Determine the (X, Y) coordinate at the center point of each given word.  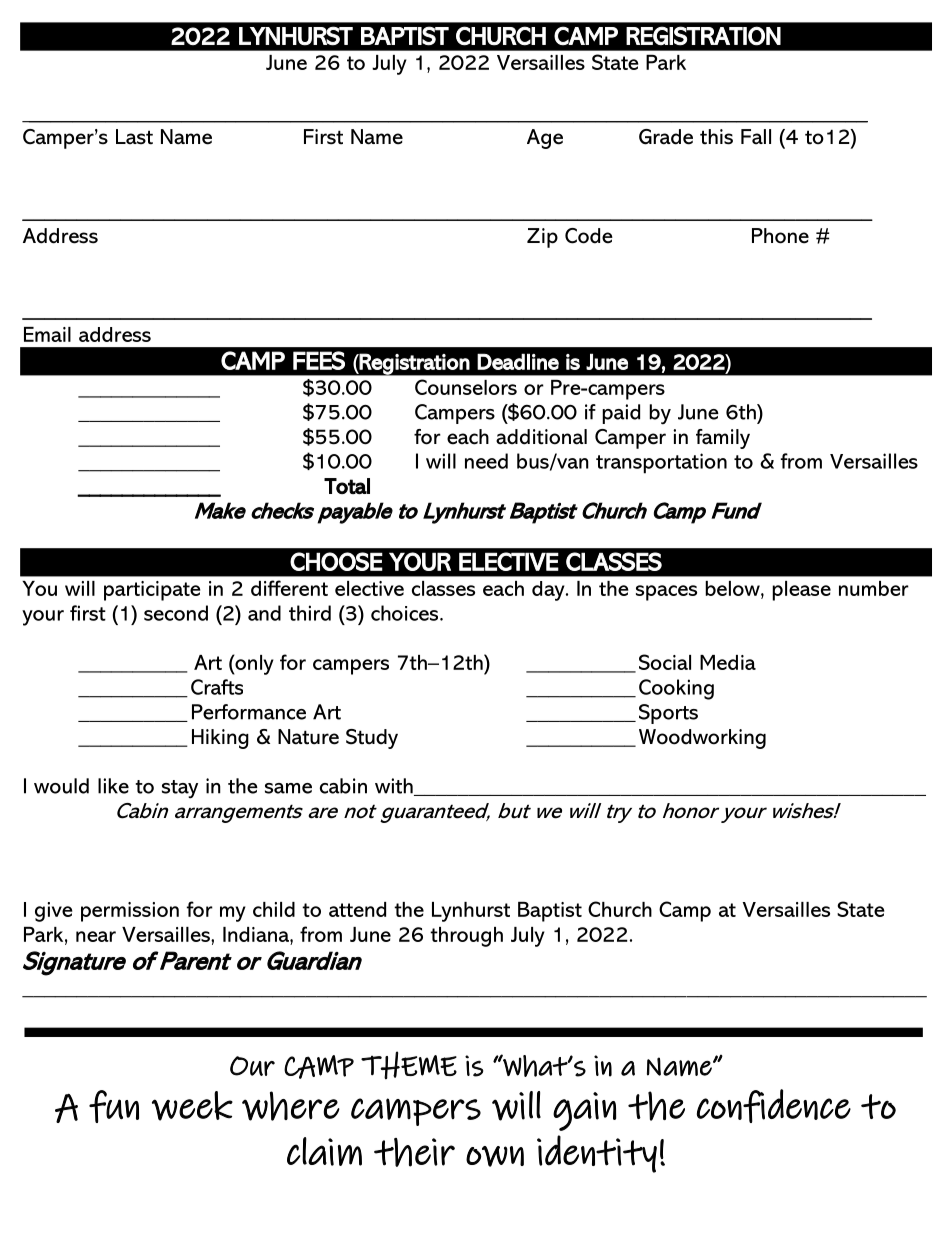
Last (134, 137)
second (176, 613)
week (192, 1106)
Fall (756, 137)
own (495, 1156)
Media (728, 662)
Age (545, 139)
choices (406, 613)
